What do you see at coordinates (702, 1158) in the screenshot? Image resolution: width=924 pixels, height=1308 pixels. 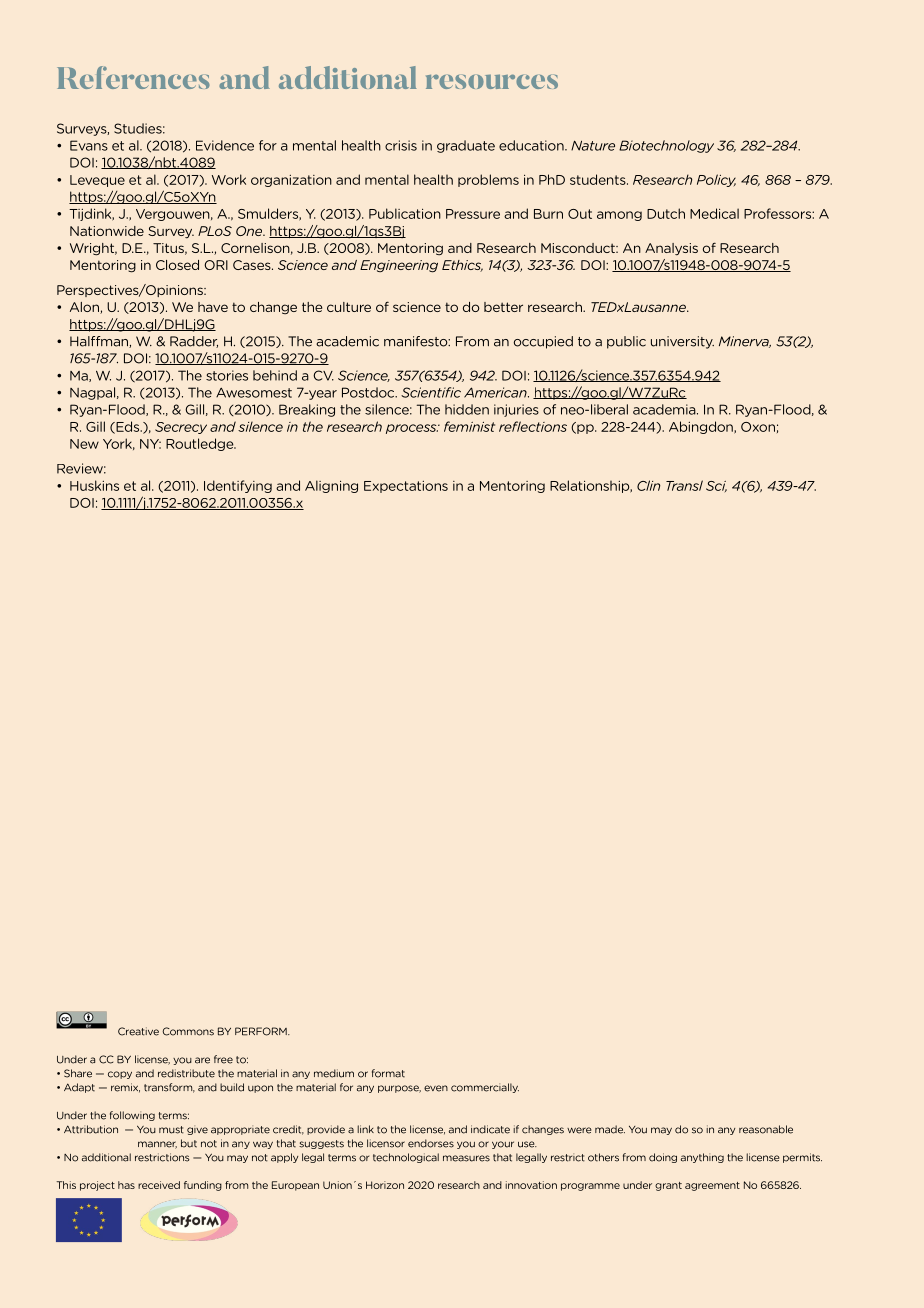 I see `anything` at bounding box center [702, 1158].
